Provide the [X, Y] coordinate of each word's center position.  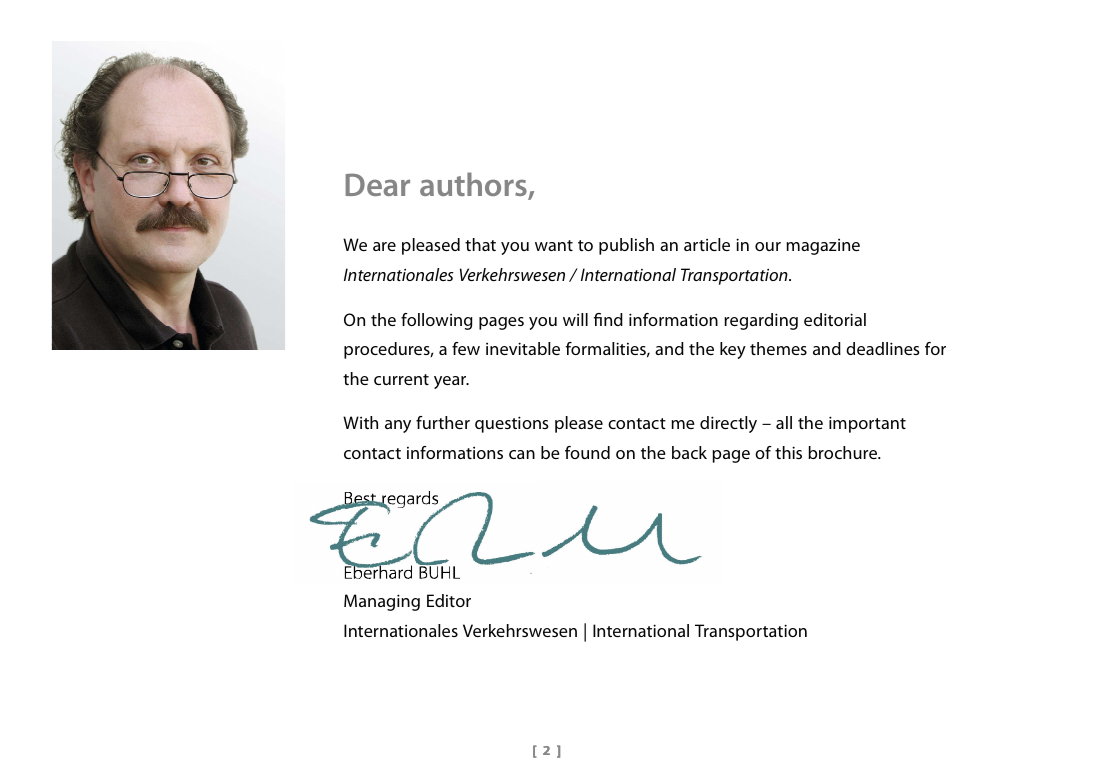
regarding [761, 321]
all [784, 422]
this [788, 452]
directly [728, 424]
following [436, 321]
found [587, 452]
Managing [382, 602]
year [451, 382]
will [575, 319]
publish [626, 246]
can [522, 454]
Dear [377, 184]
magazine [823, 247]
